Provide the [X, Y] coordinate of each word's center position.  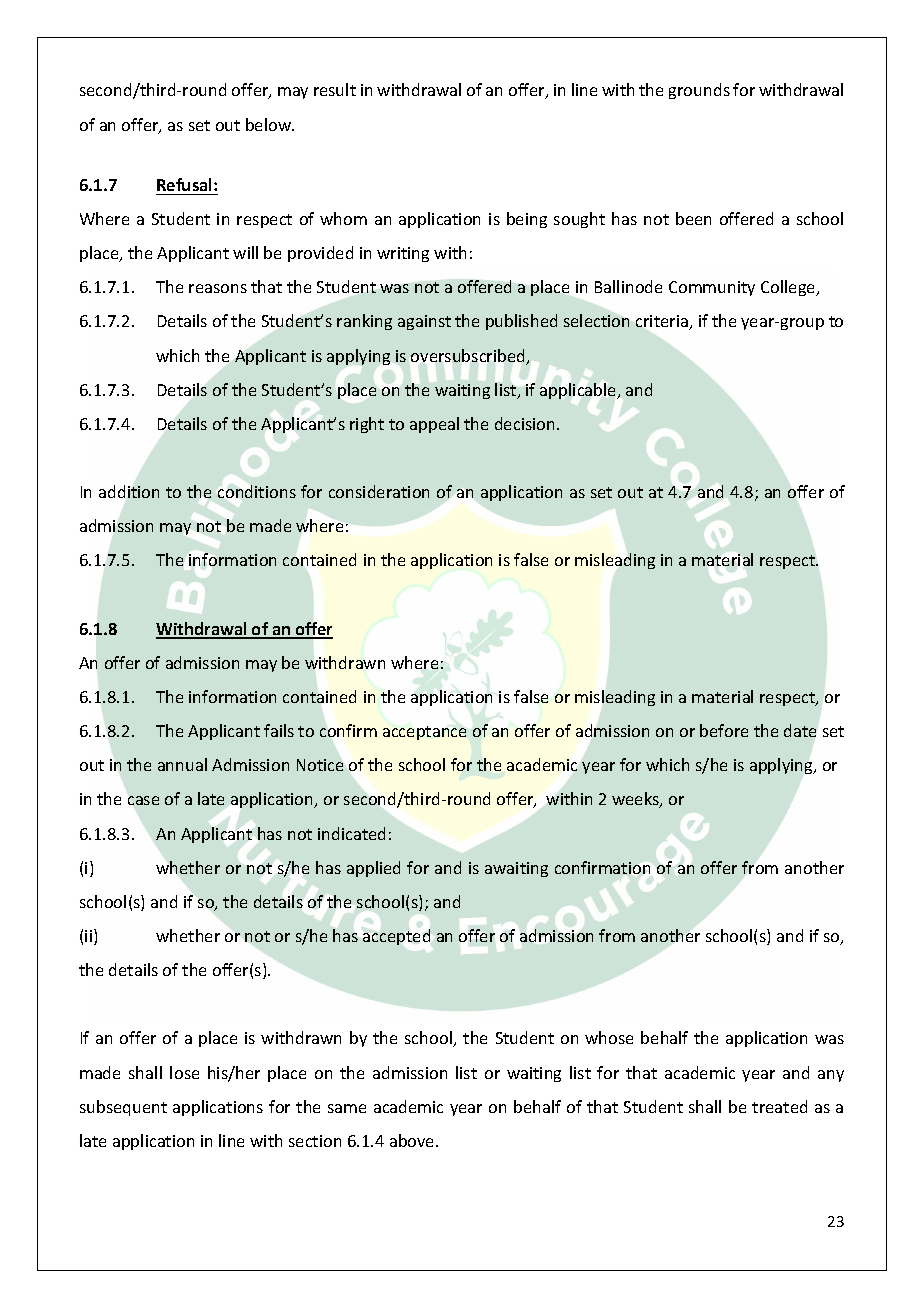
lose [184, 1072]
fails [279, 730]
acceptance [424, 733]
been [693, 218]
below [270, 124]
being [527, 220]
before [724, 730]
